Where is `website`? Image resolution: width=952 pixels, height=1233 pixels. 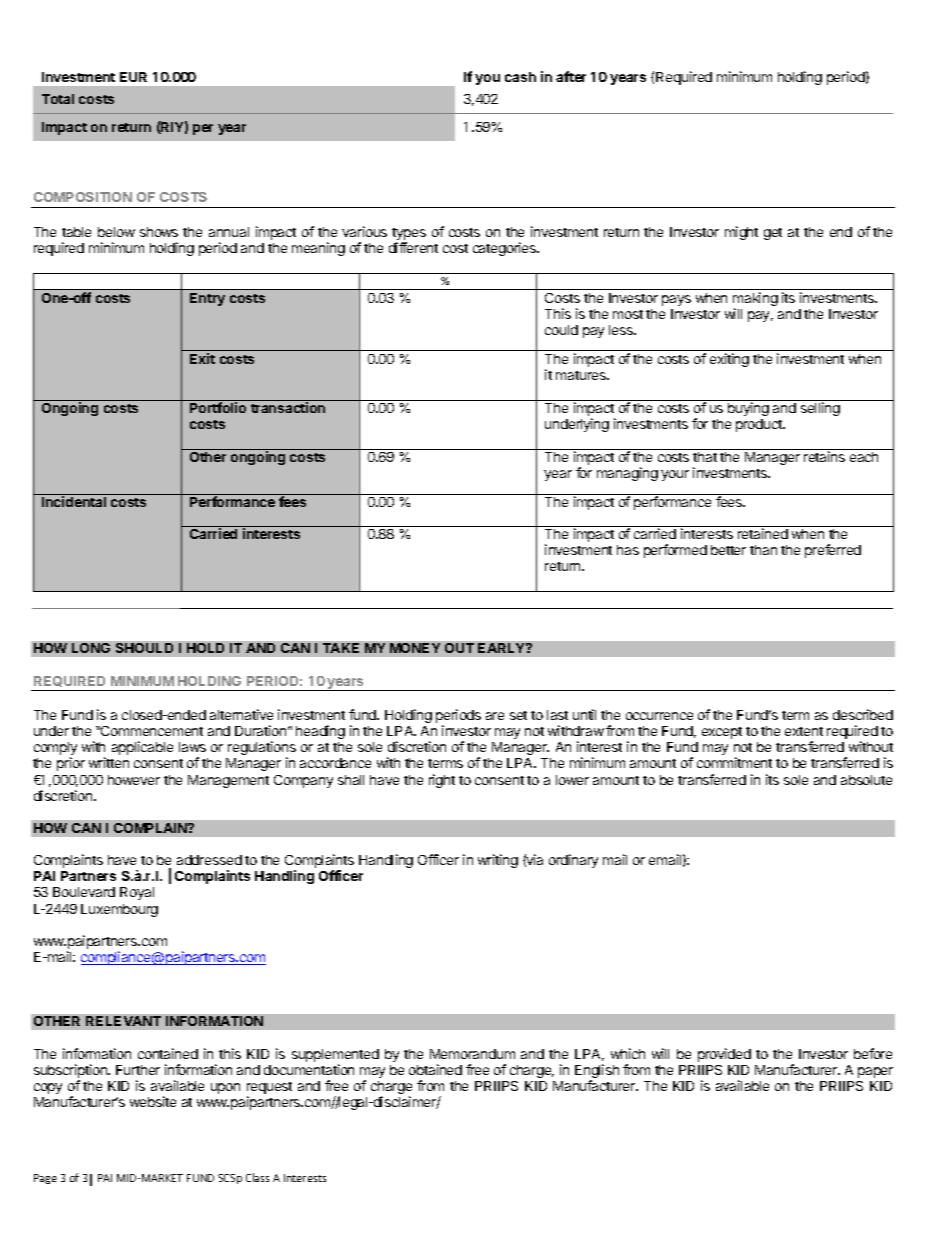
website is located at coordinates (153, 1101).
